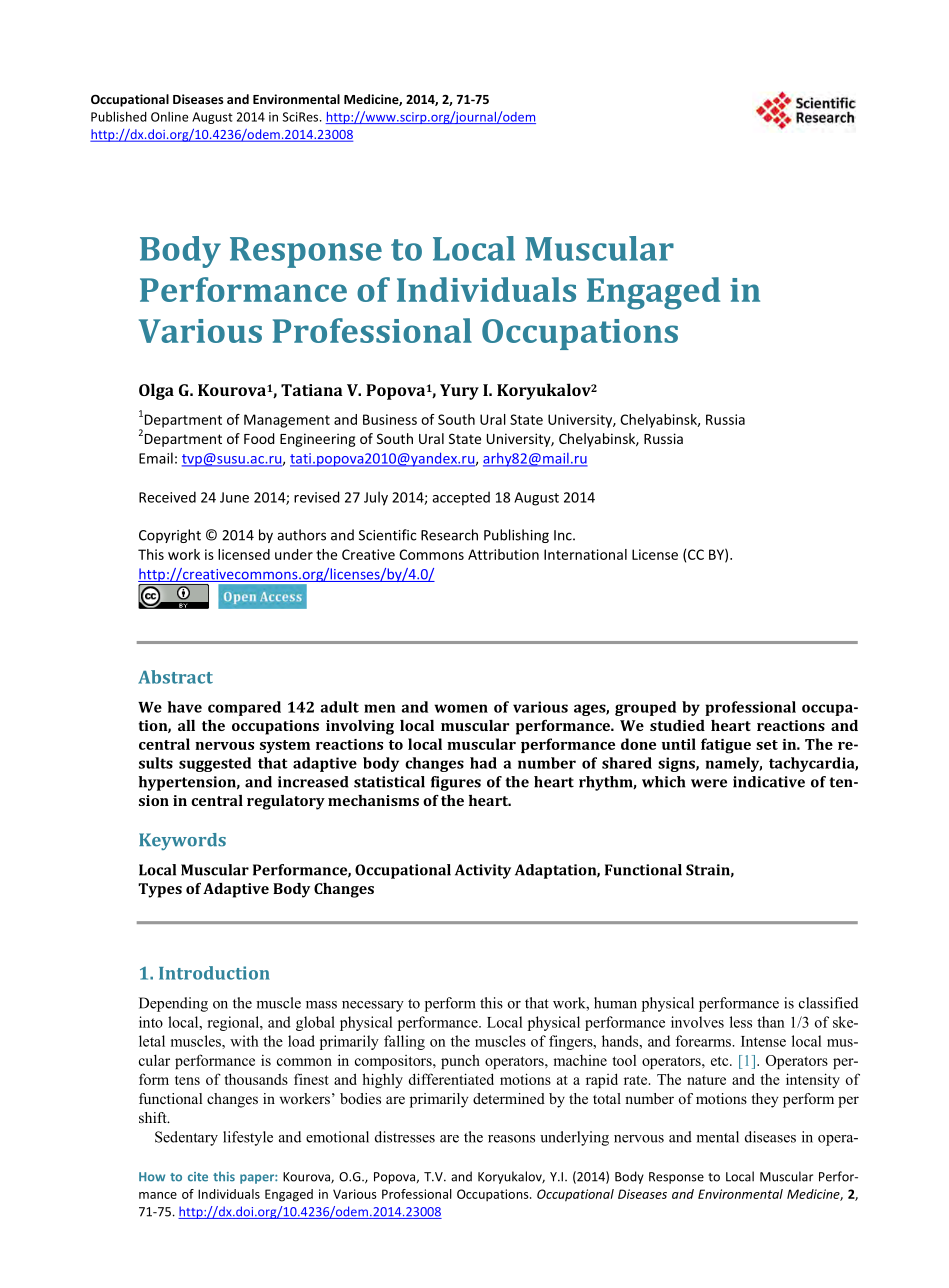 This screenshot has width=949, height=1288. What do you see at coordinates (169, 117) in the screenshot?
I see `Online` at bounding box center [169, 117].
